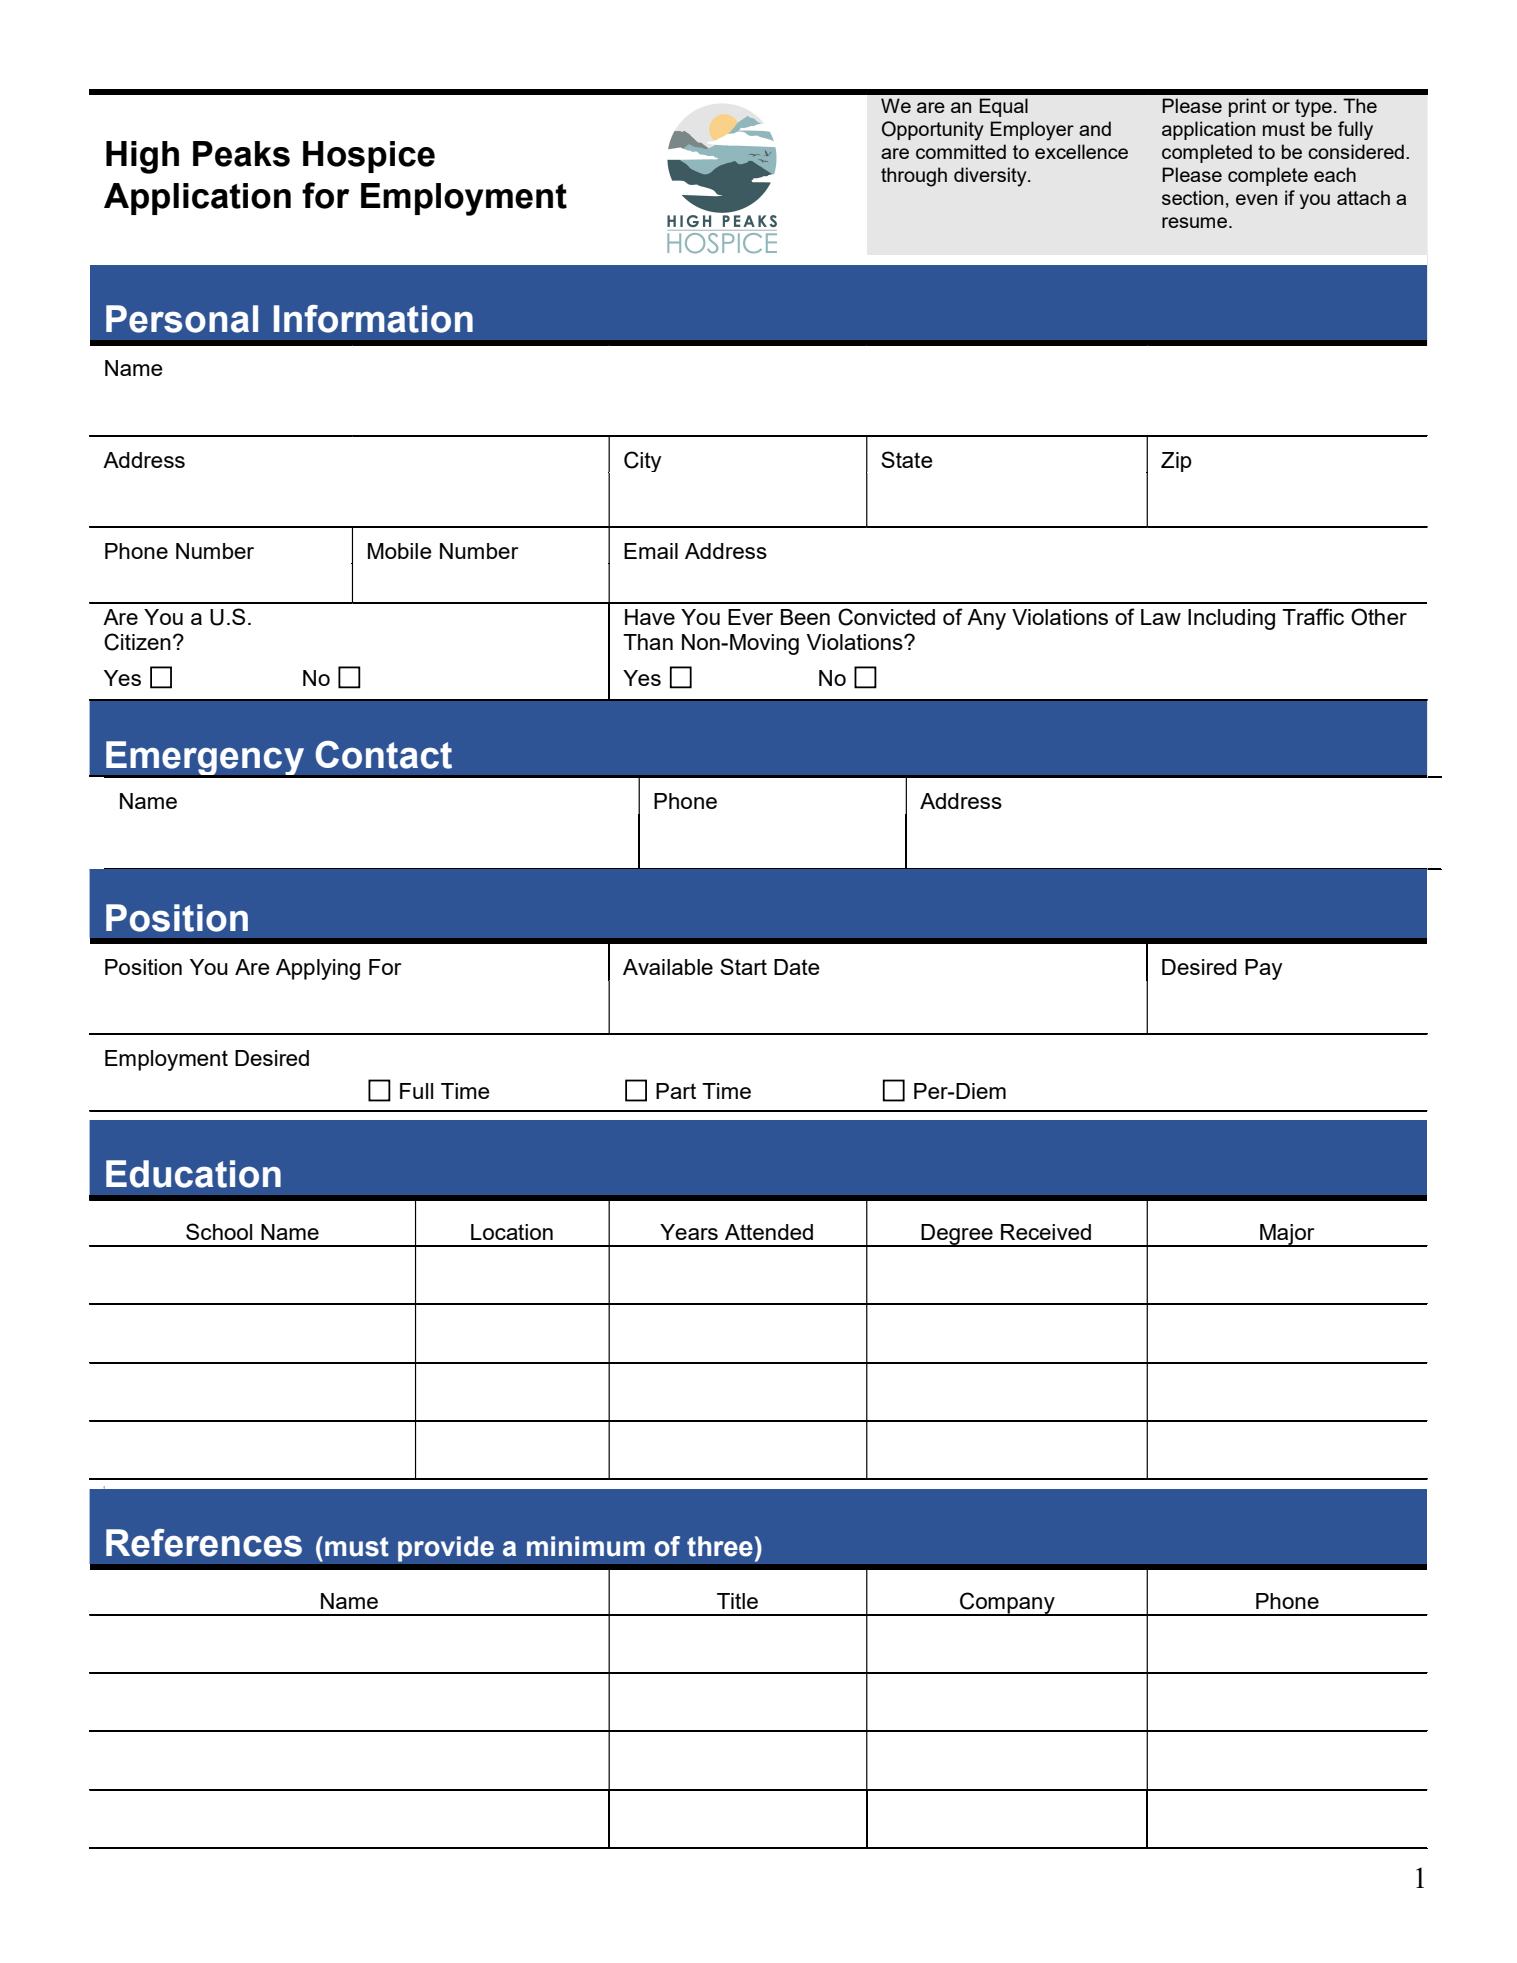 The width and height of the image is (1517, 1963). I want to click on even, so click(1256, 199).
